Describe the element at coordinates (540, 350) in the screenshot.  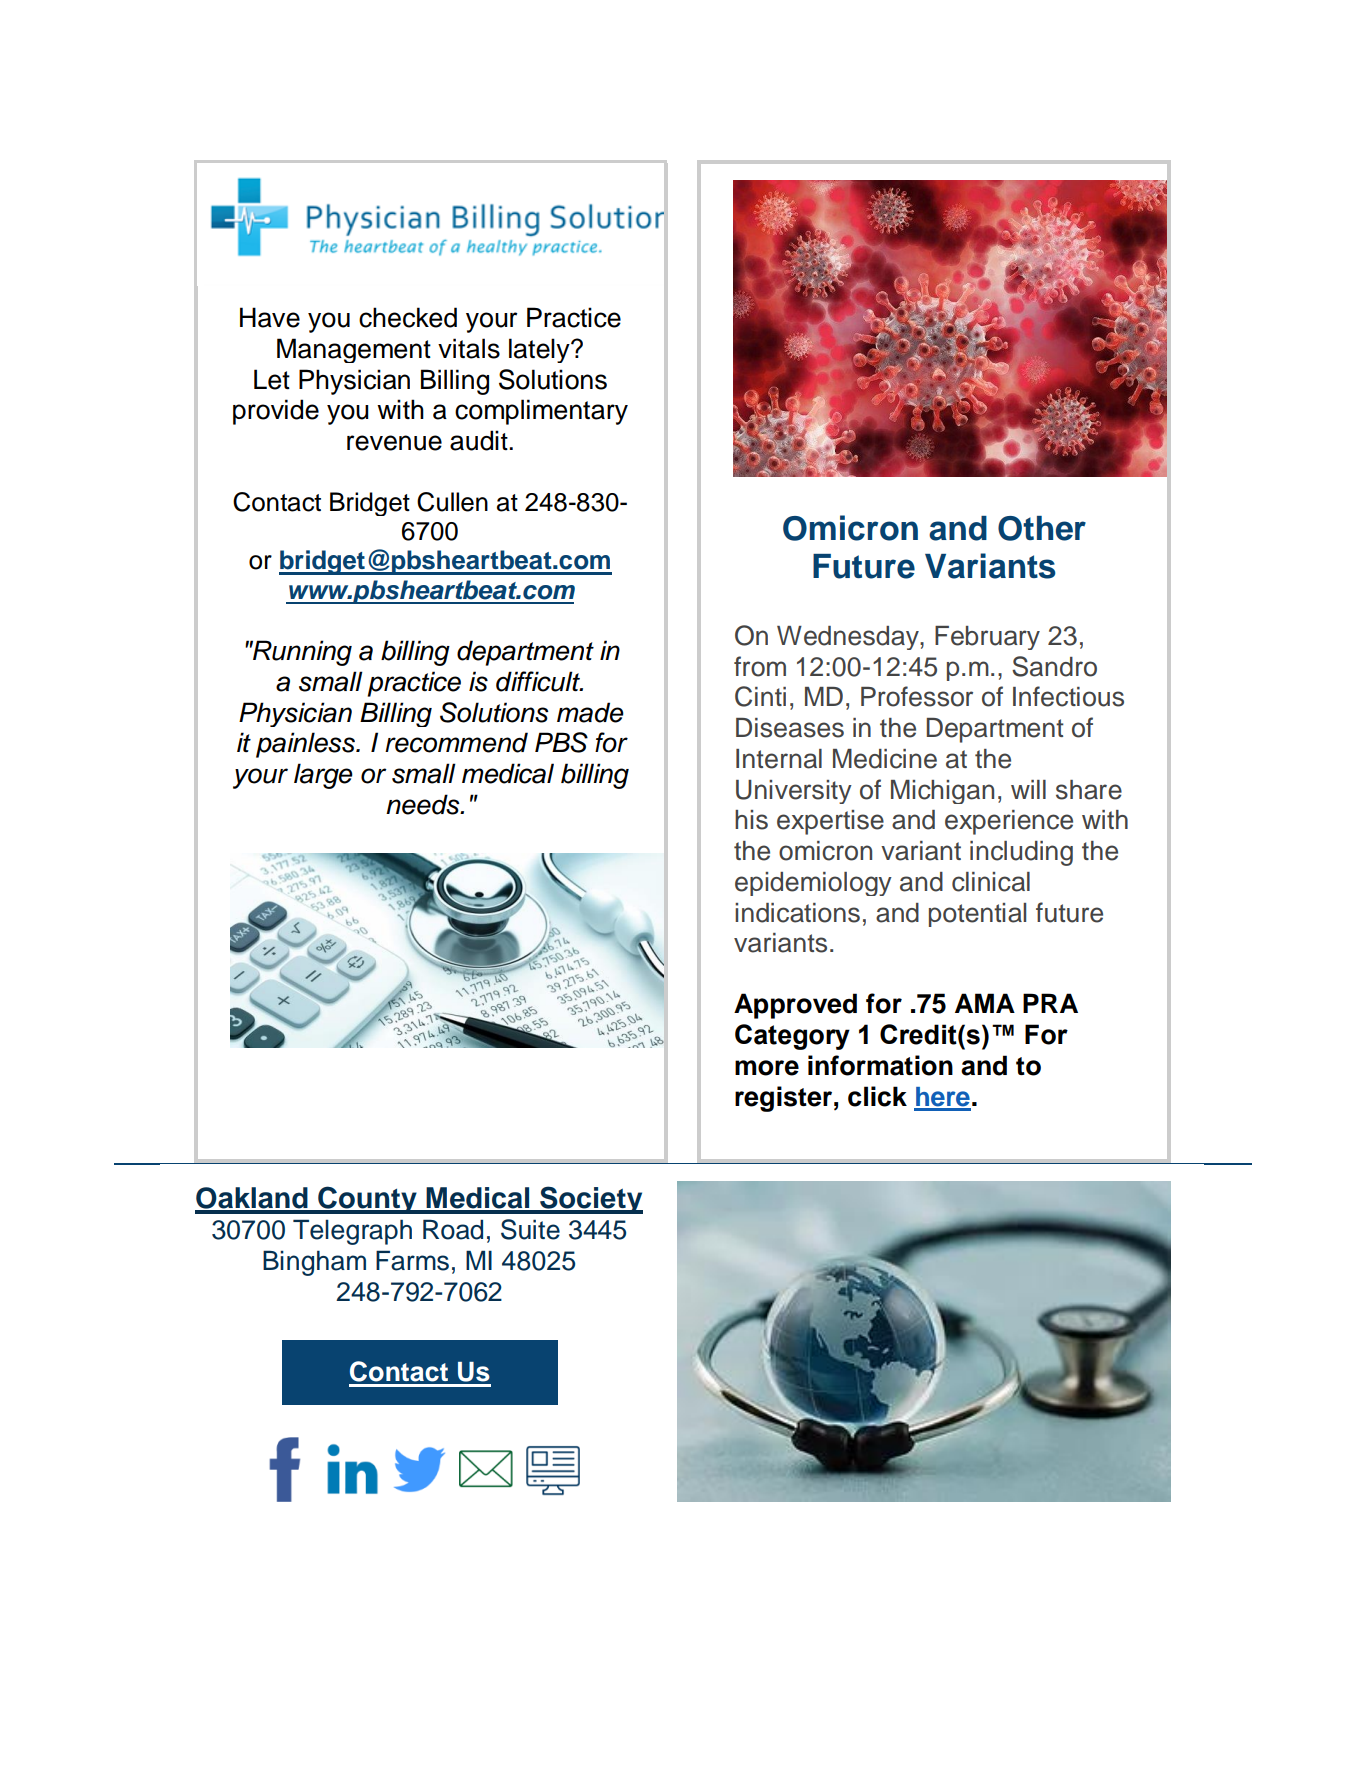
I see `lately` at that location.
